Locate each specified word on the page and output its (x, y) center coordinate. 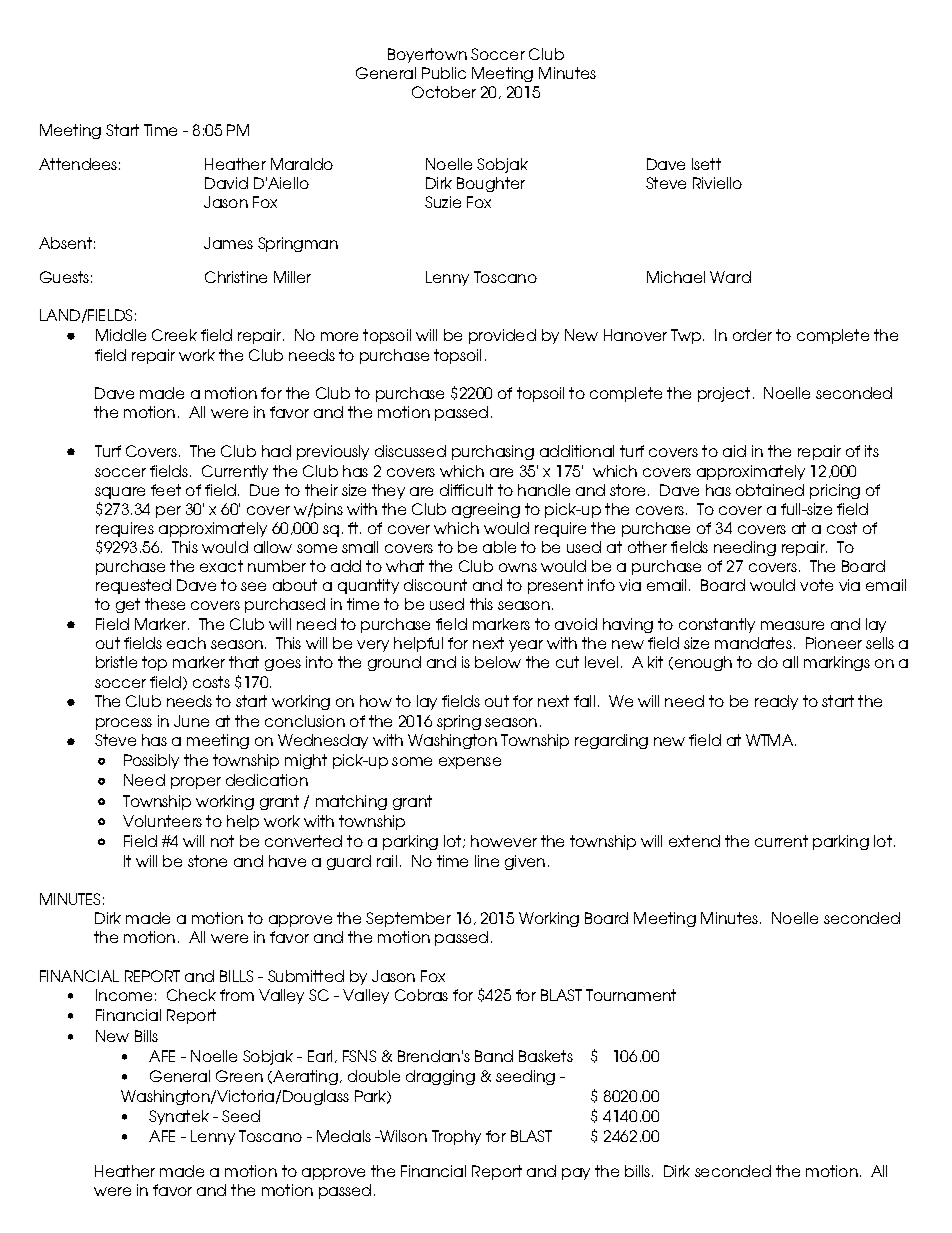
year (526, 646)
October (444, 92)
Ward (730, 277)
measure (792, 625)
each (186, 643)
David (226, 183)
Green (239, 1076)
